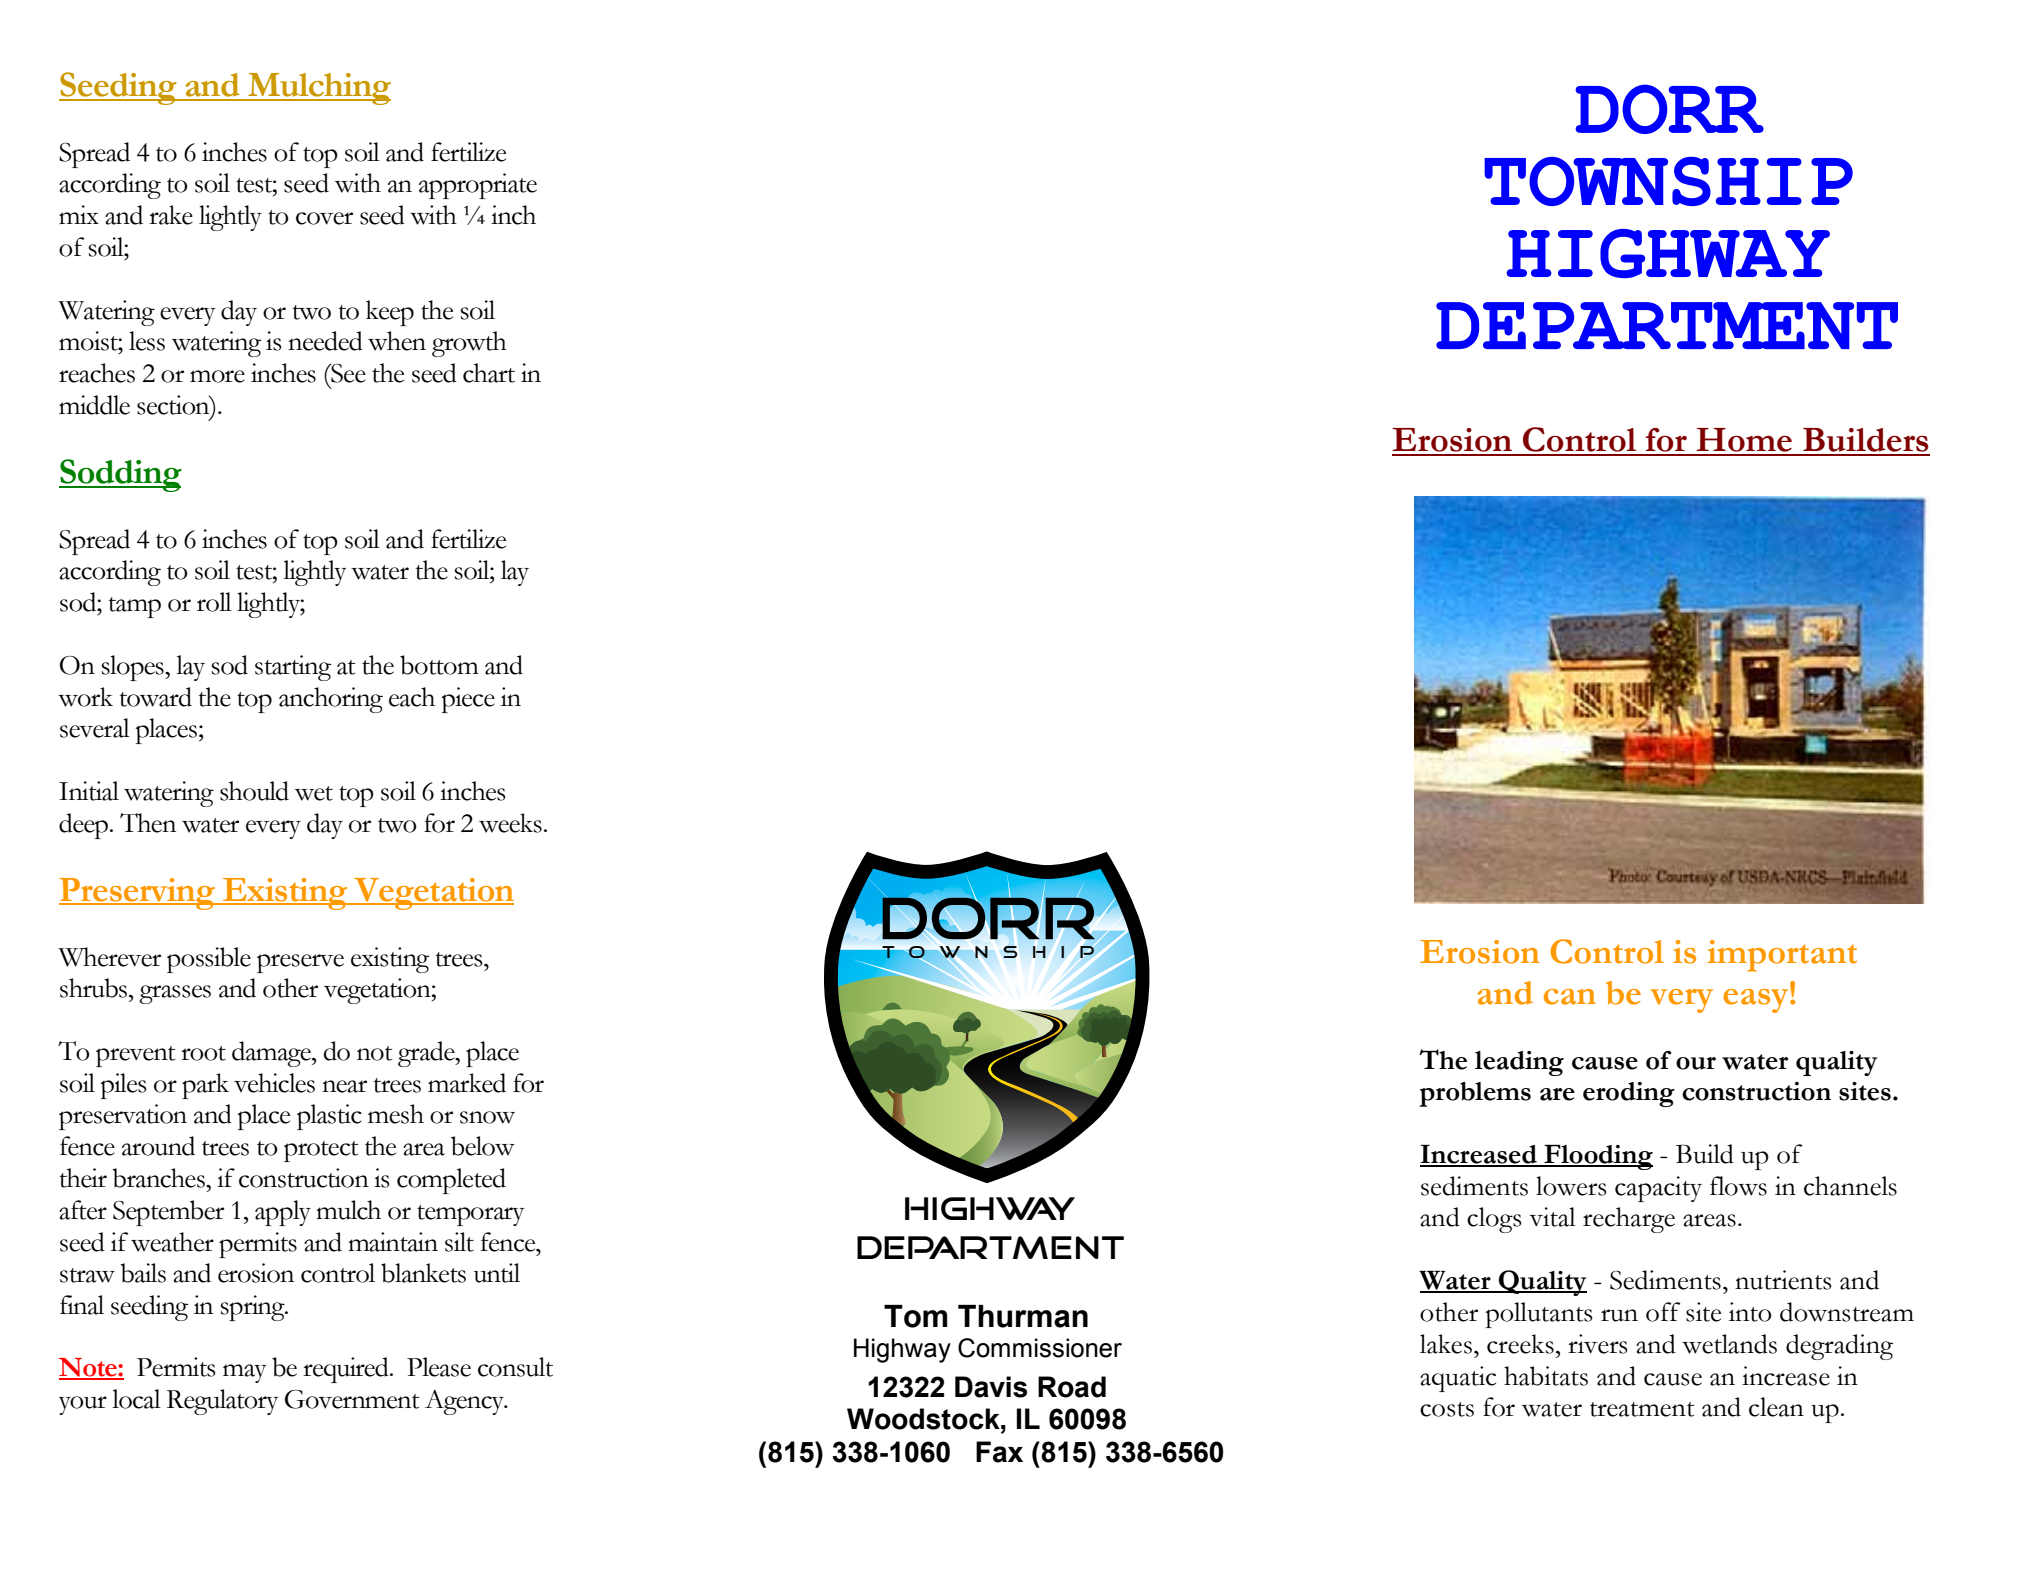 This screenshot has height=1571, width=2034. Describe the element at coordinates (439, 665) in the screenshot. I see `bottom` at that location.
